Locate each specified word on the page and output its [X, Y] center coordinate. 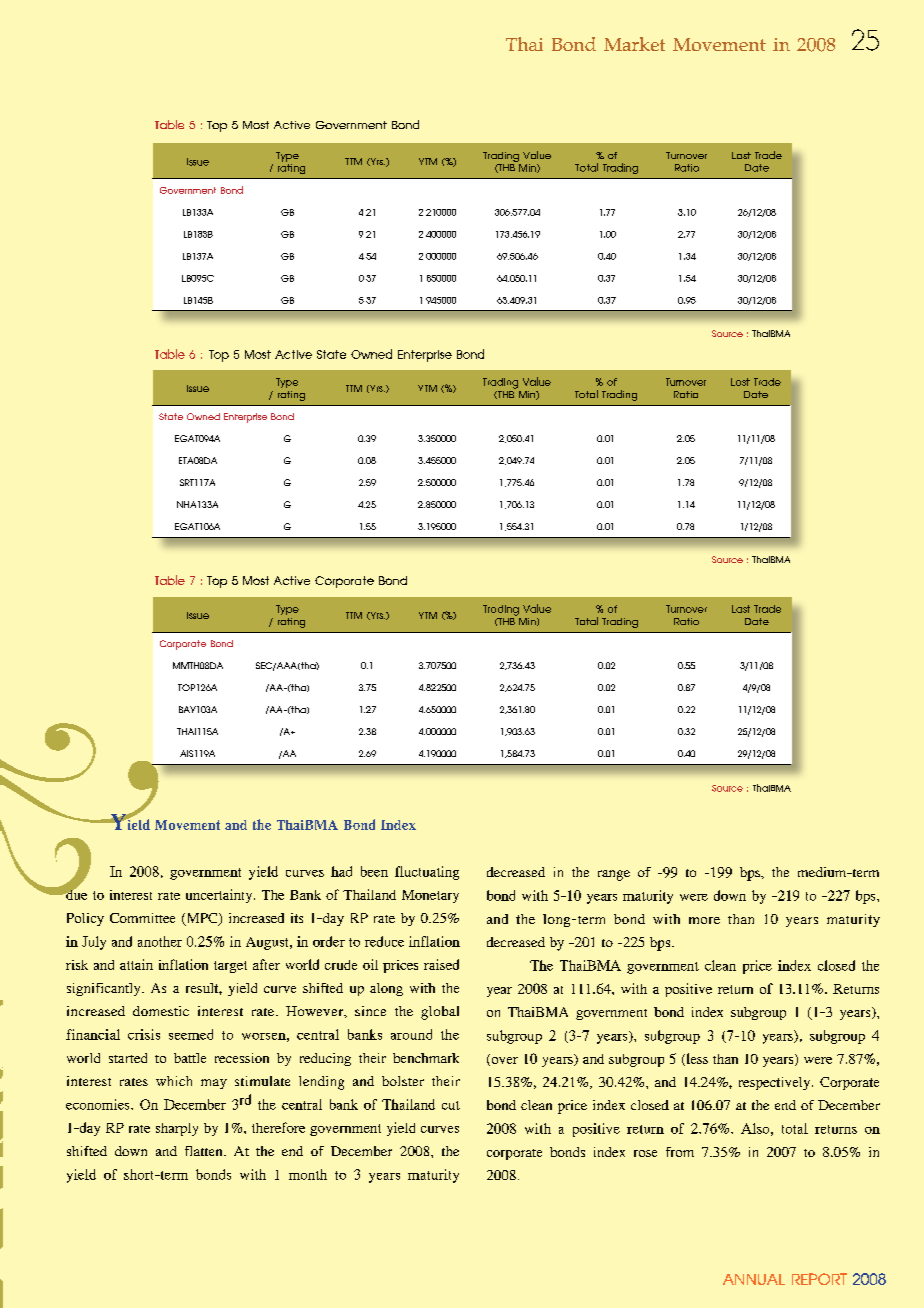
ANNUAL [754, 1279]
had [341, 871]
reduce [384, 941]
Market [634, 44]
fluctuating [427, 873]
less [696, 1059]
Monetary [430, 896]
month [308, 1174]
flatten [205, 1151]
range [614, 875]
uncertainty [220, 896]
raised [441, 964]
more [704, 920]
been [374, 871]
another [160, 941]
